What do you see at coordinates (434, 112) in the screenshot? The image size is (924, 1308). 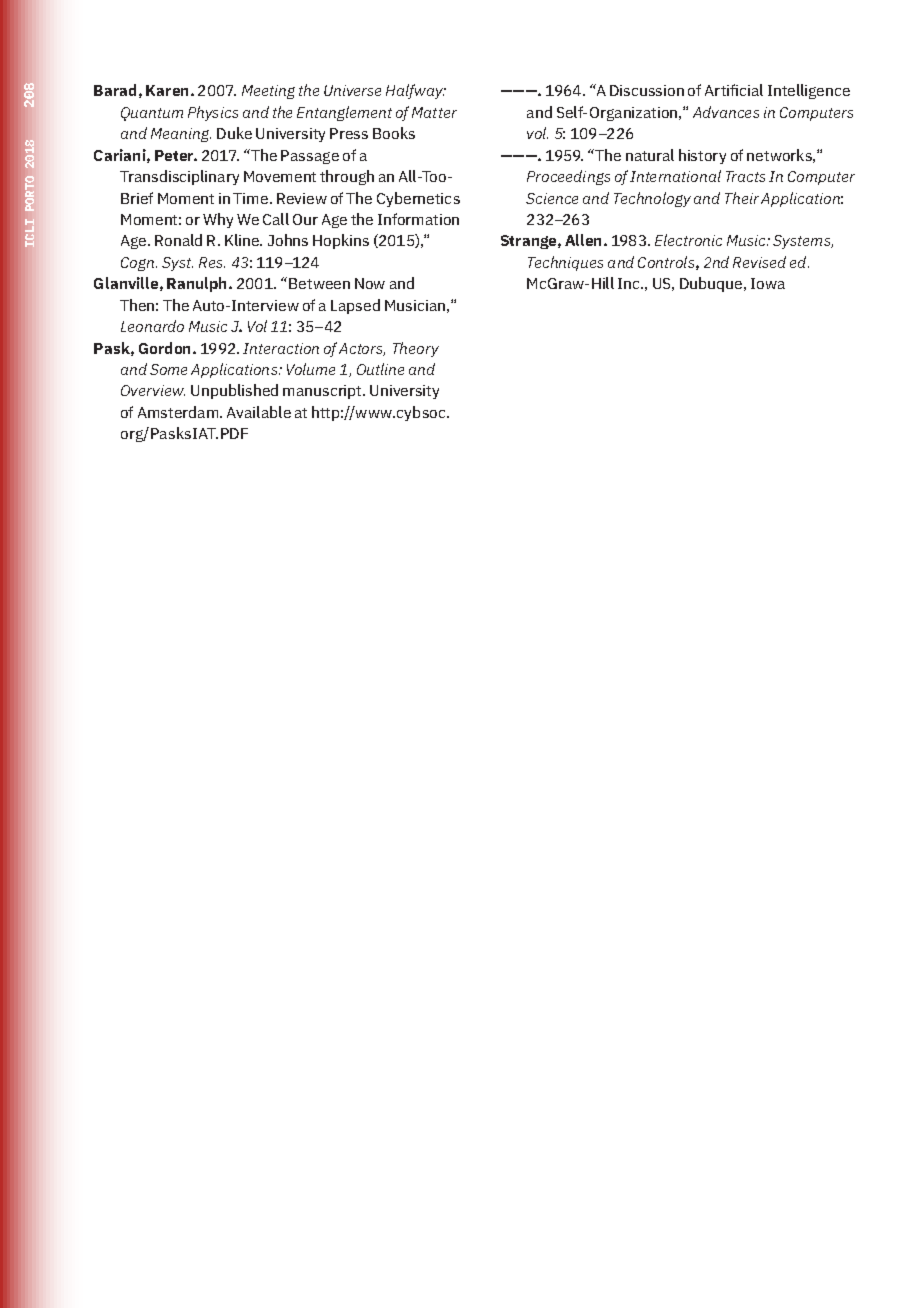 I see `Matter` at bounding box center [434, 112].
